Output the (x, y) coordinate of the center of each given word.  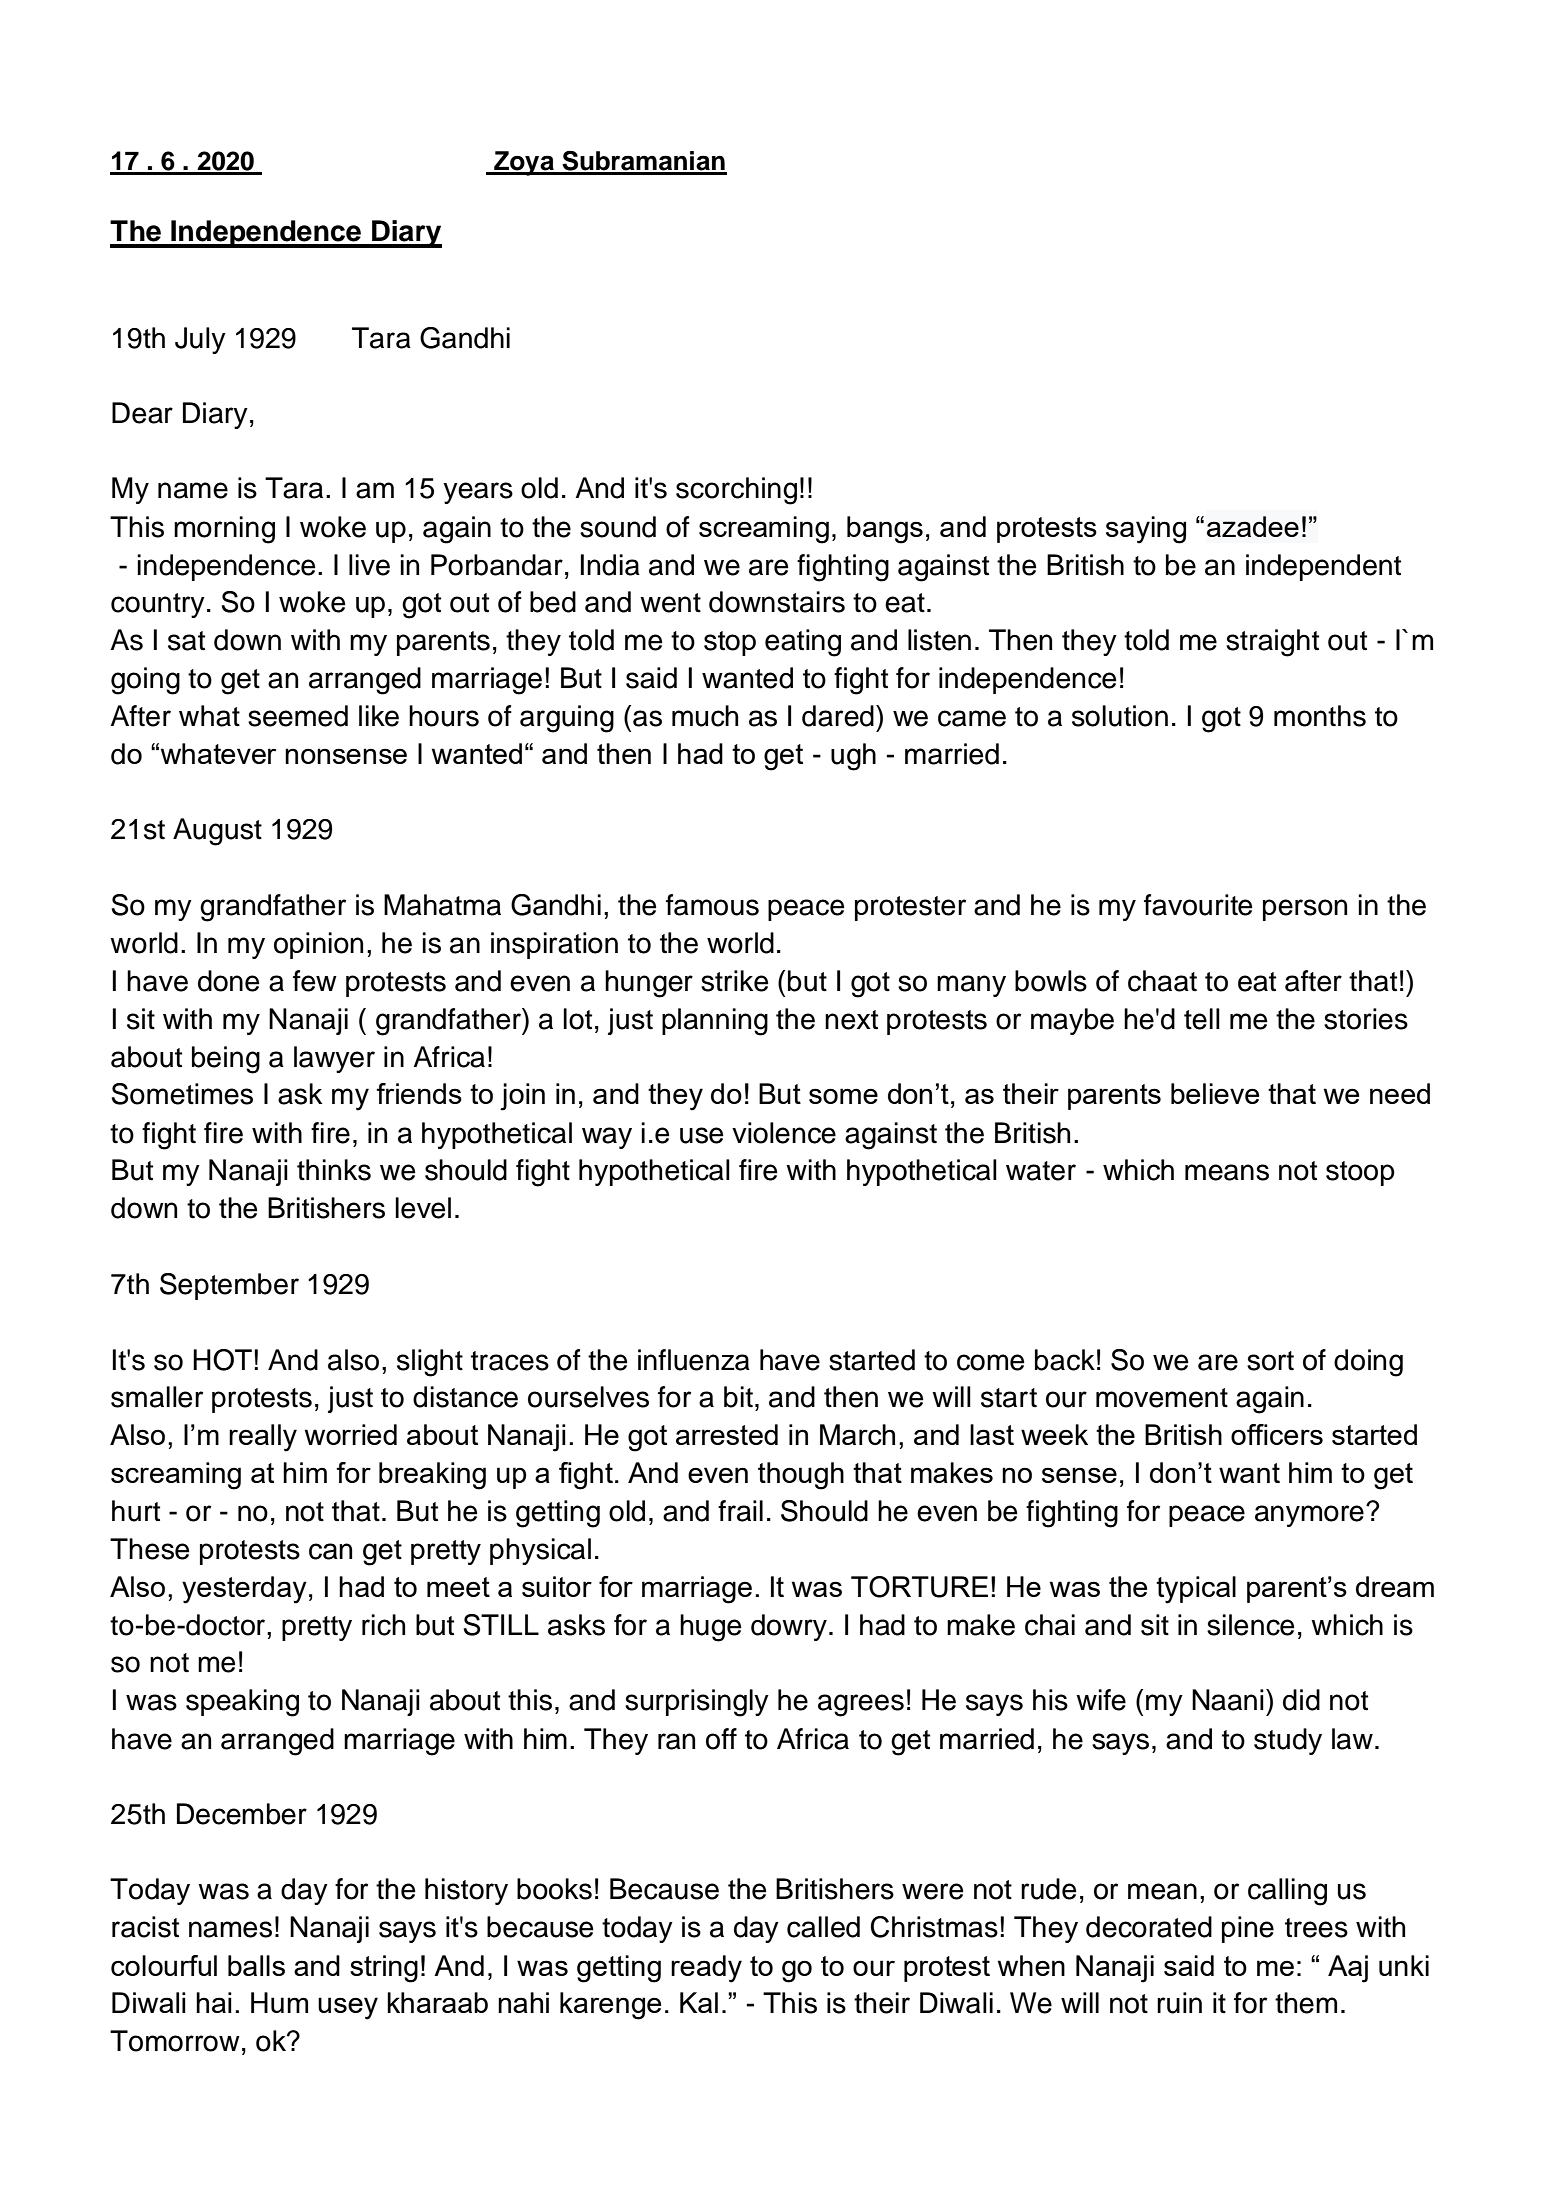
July (200, 340)
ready (706, 1969)
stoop (1360, 1173)
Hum (279, 2002)
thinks (334, 1170)
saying (1146, 530)
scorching (736, 491)
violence (784, 1133)
